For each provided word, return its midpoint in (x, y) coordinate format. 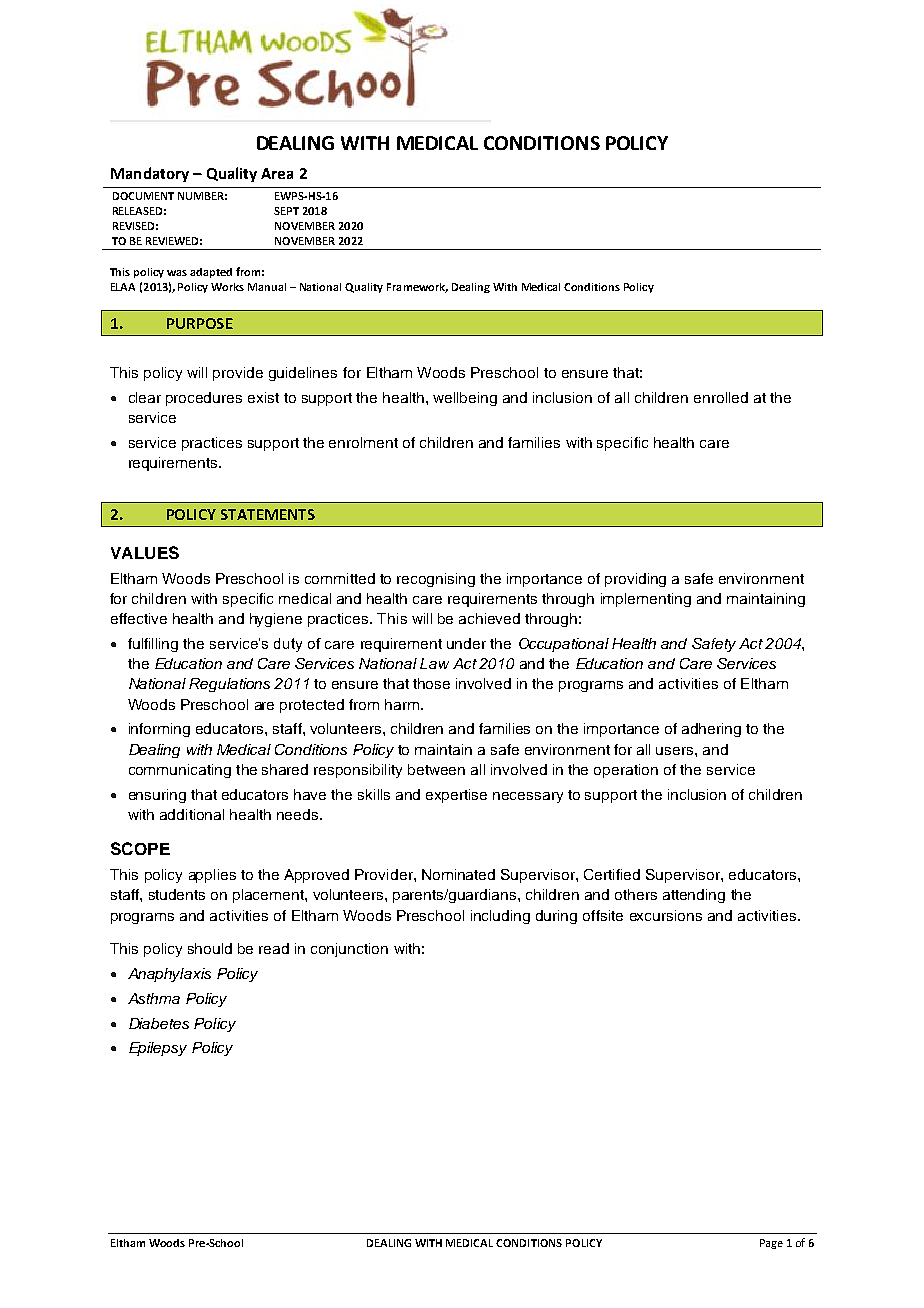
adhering (711, 730)
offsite (603, 915)
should (210, 948)
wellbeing (465, 399)
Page (771, 1244)
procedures (204, 399)
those (431, 683)
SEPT (286, 211)
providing (635, 580)
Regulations (229, 685)
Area (277, 173)
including (500, 917)
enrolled (721, 397)
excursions (666, 915)
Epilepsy (158, 1049)
